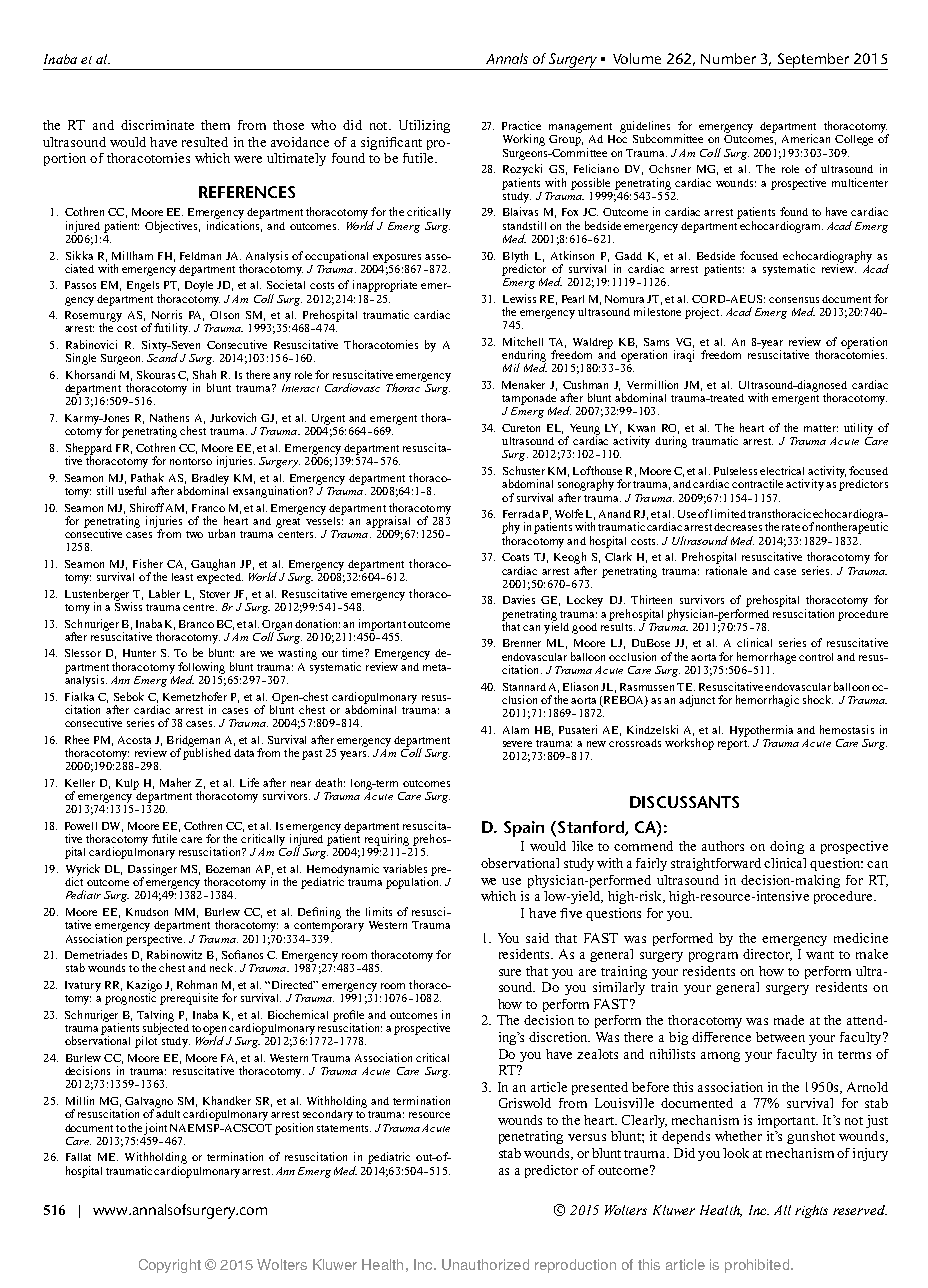 The image size is (928, 1288). I want to click on Unauthorized, so click(485, 1264).
